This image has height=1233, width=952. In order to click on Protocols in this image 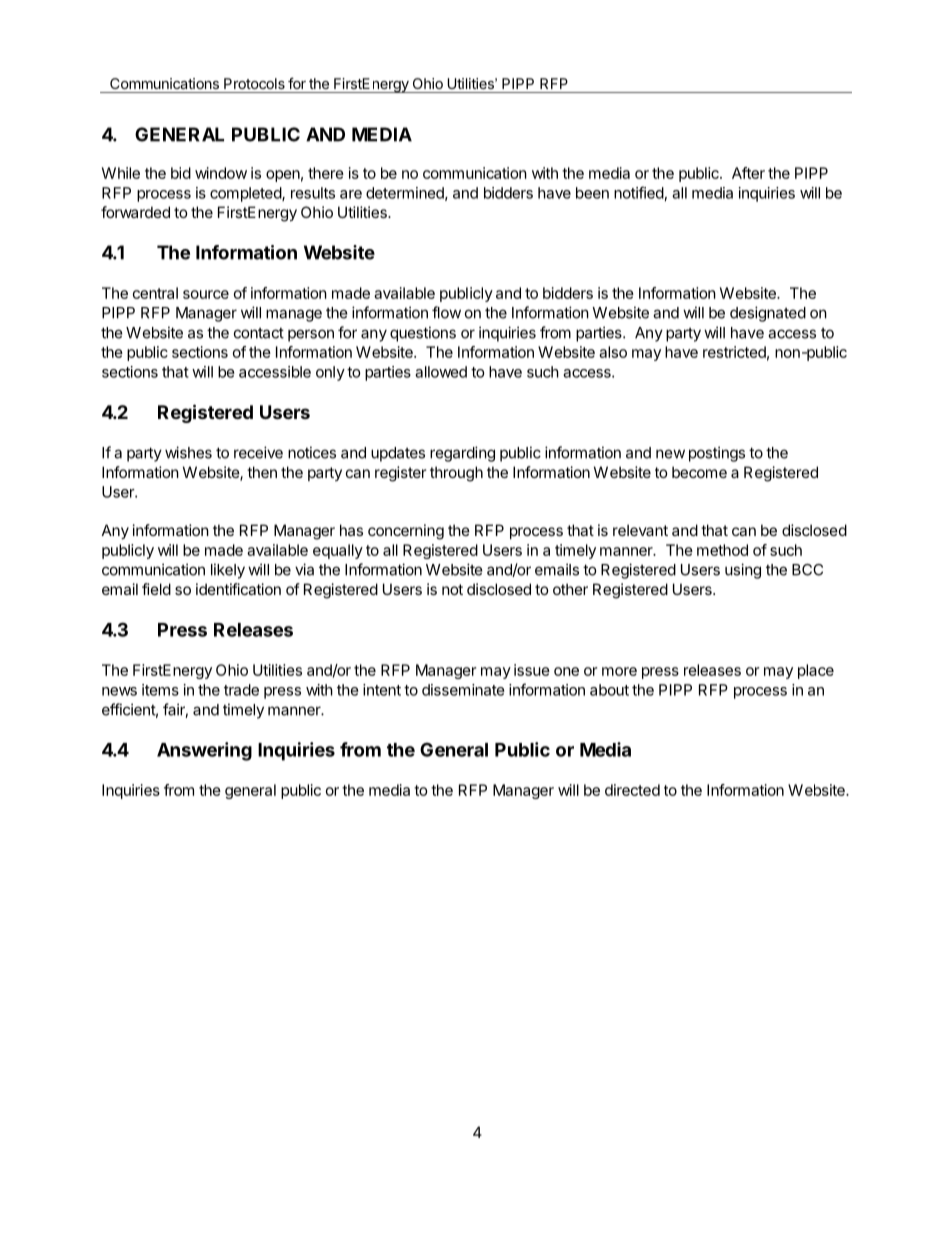, I will do `click(254, 83)`.
